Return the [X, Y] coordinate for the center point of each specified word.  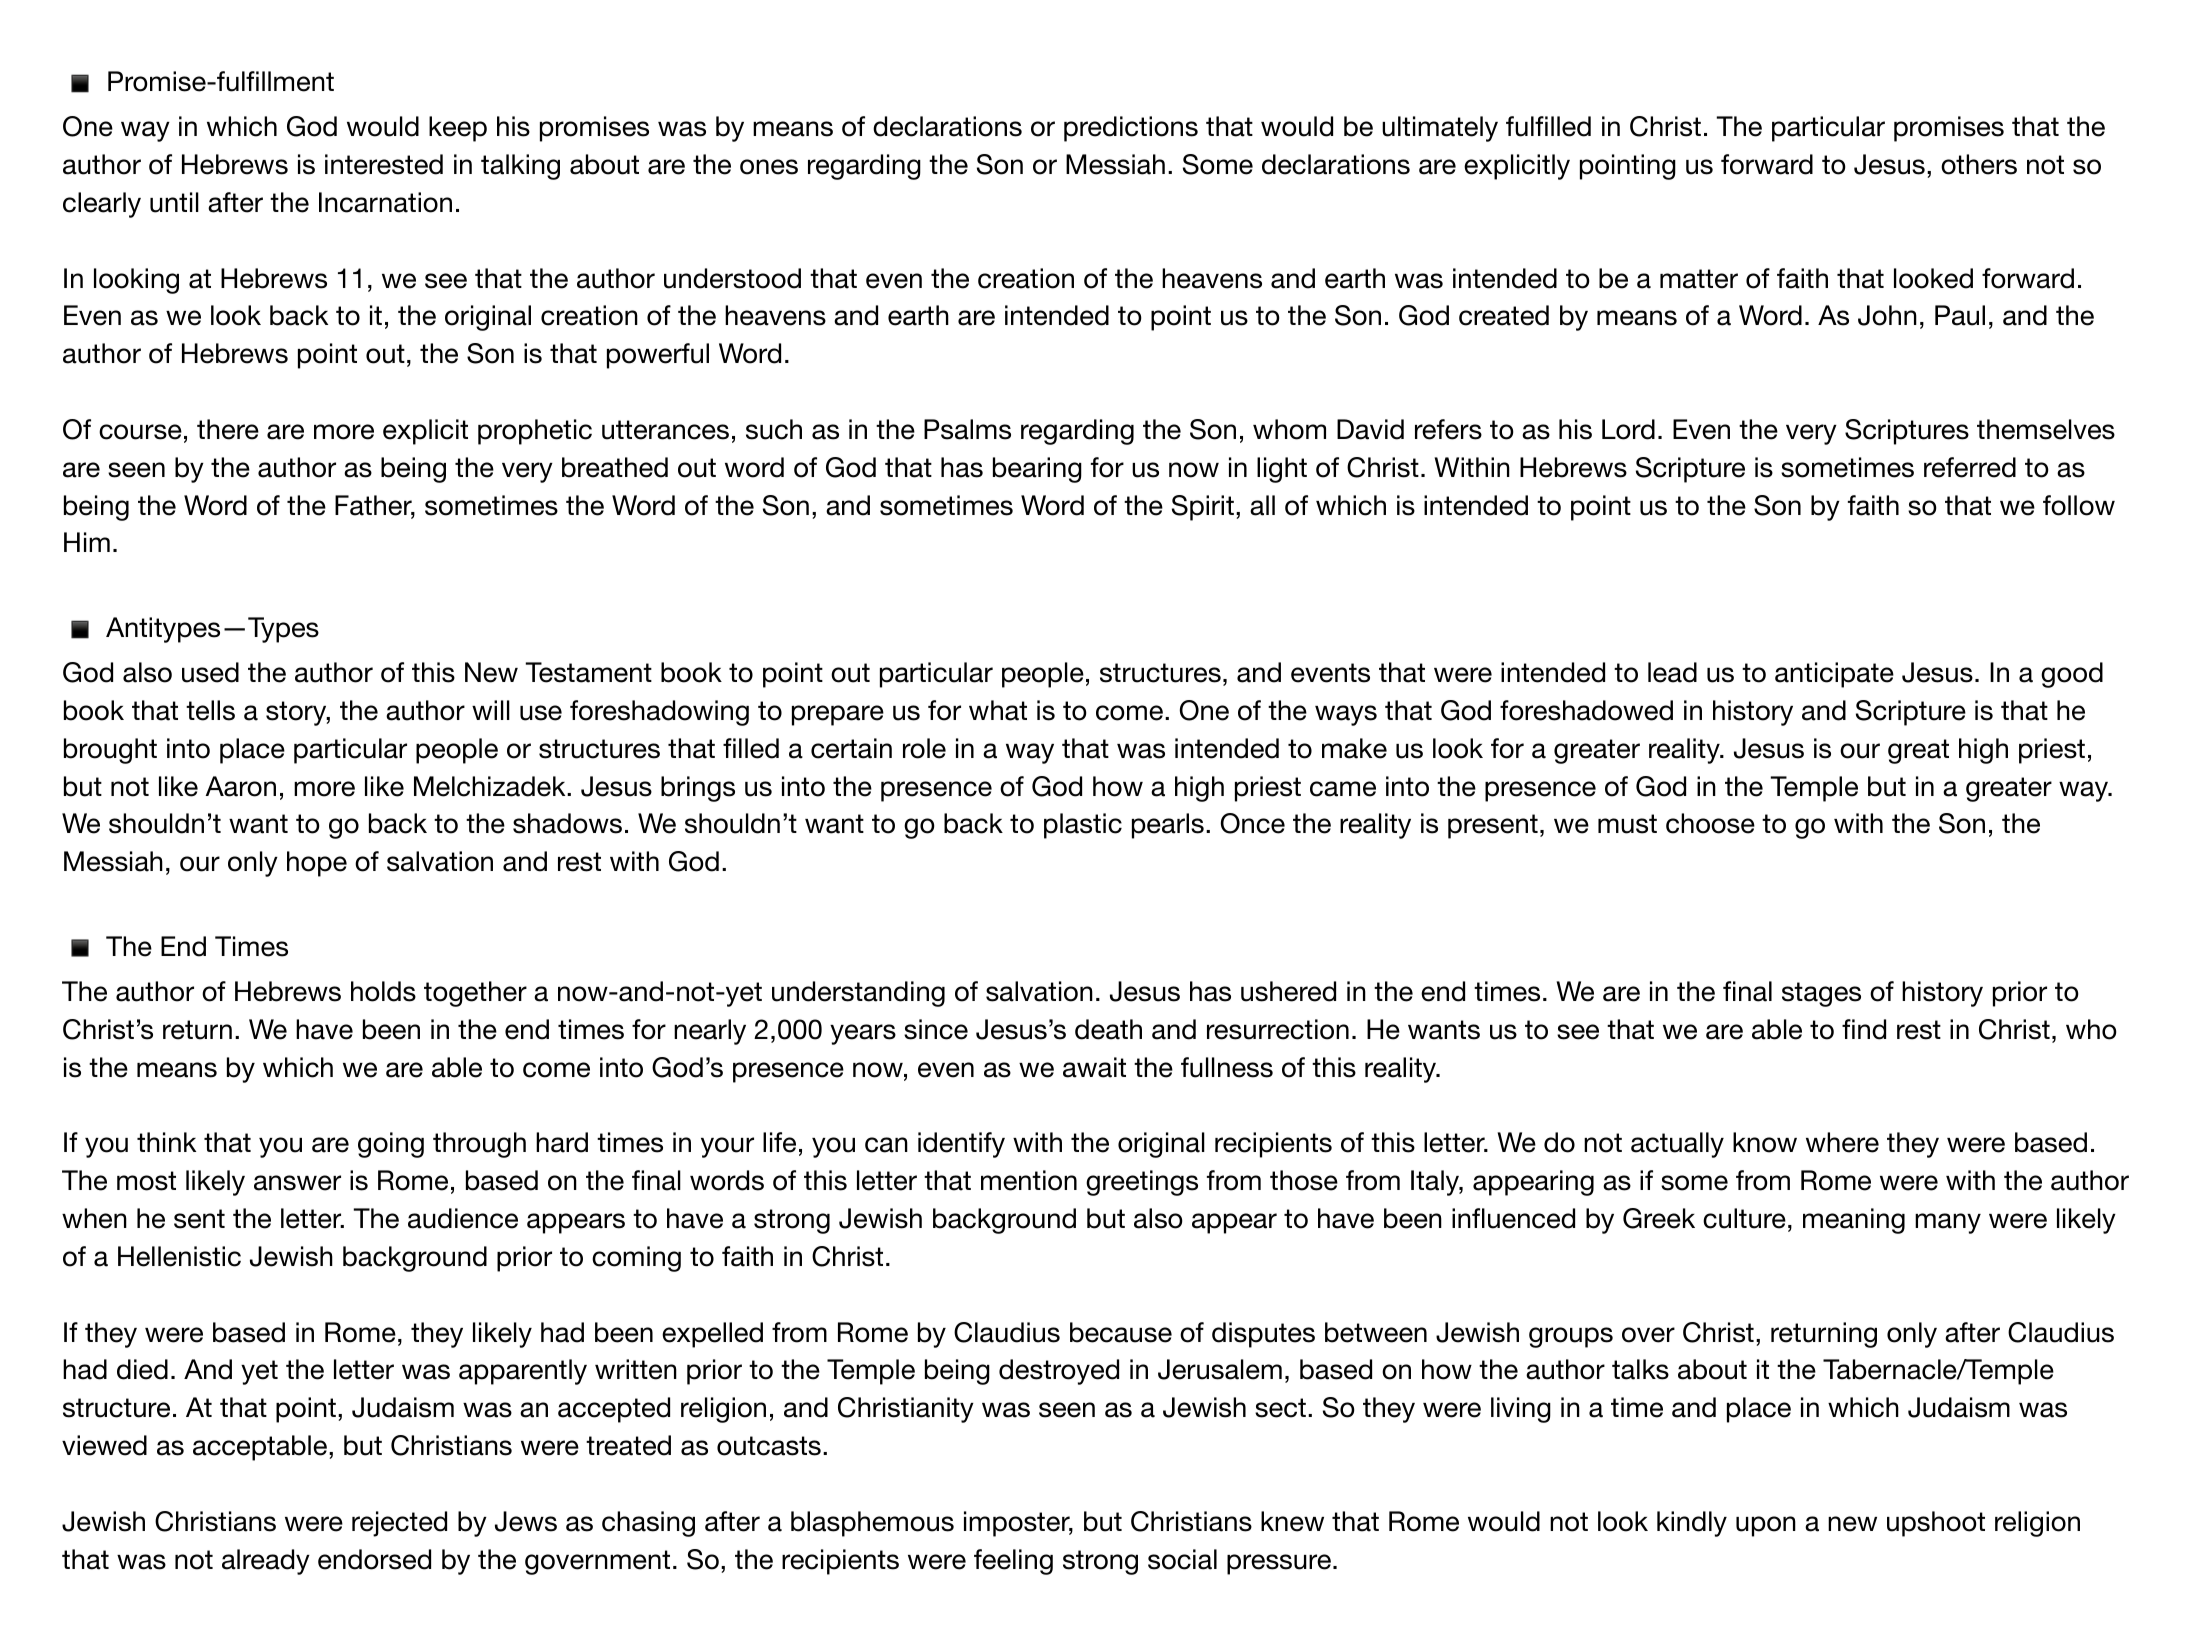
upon [1766, 1526]
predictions [1131, 129]
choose [1710, 823]
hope [317, 864]
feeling [1013, 1562]
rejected [399, 1524]
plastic [1083, 826]
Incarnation [385, 202]
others [1979, 164]
